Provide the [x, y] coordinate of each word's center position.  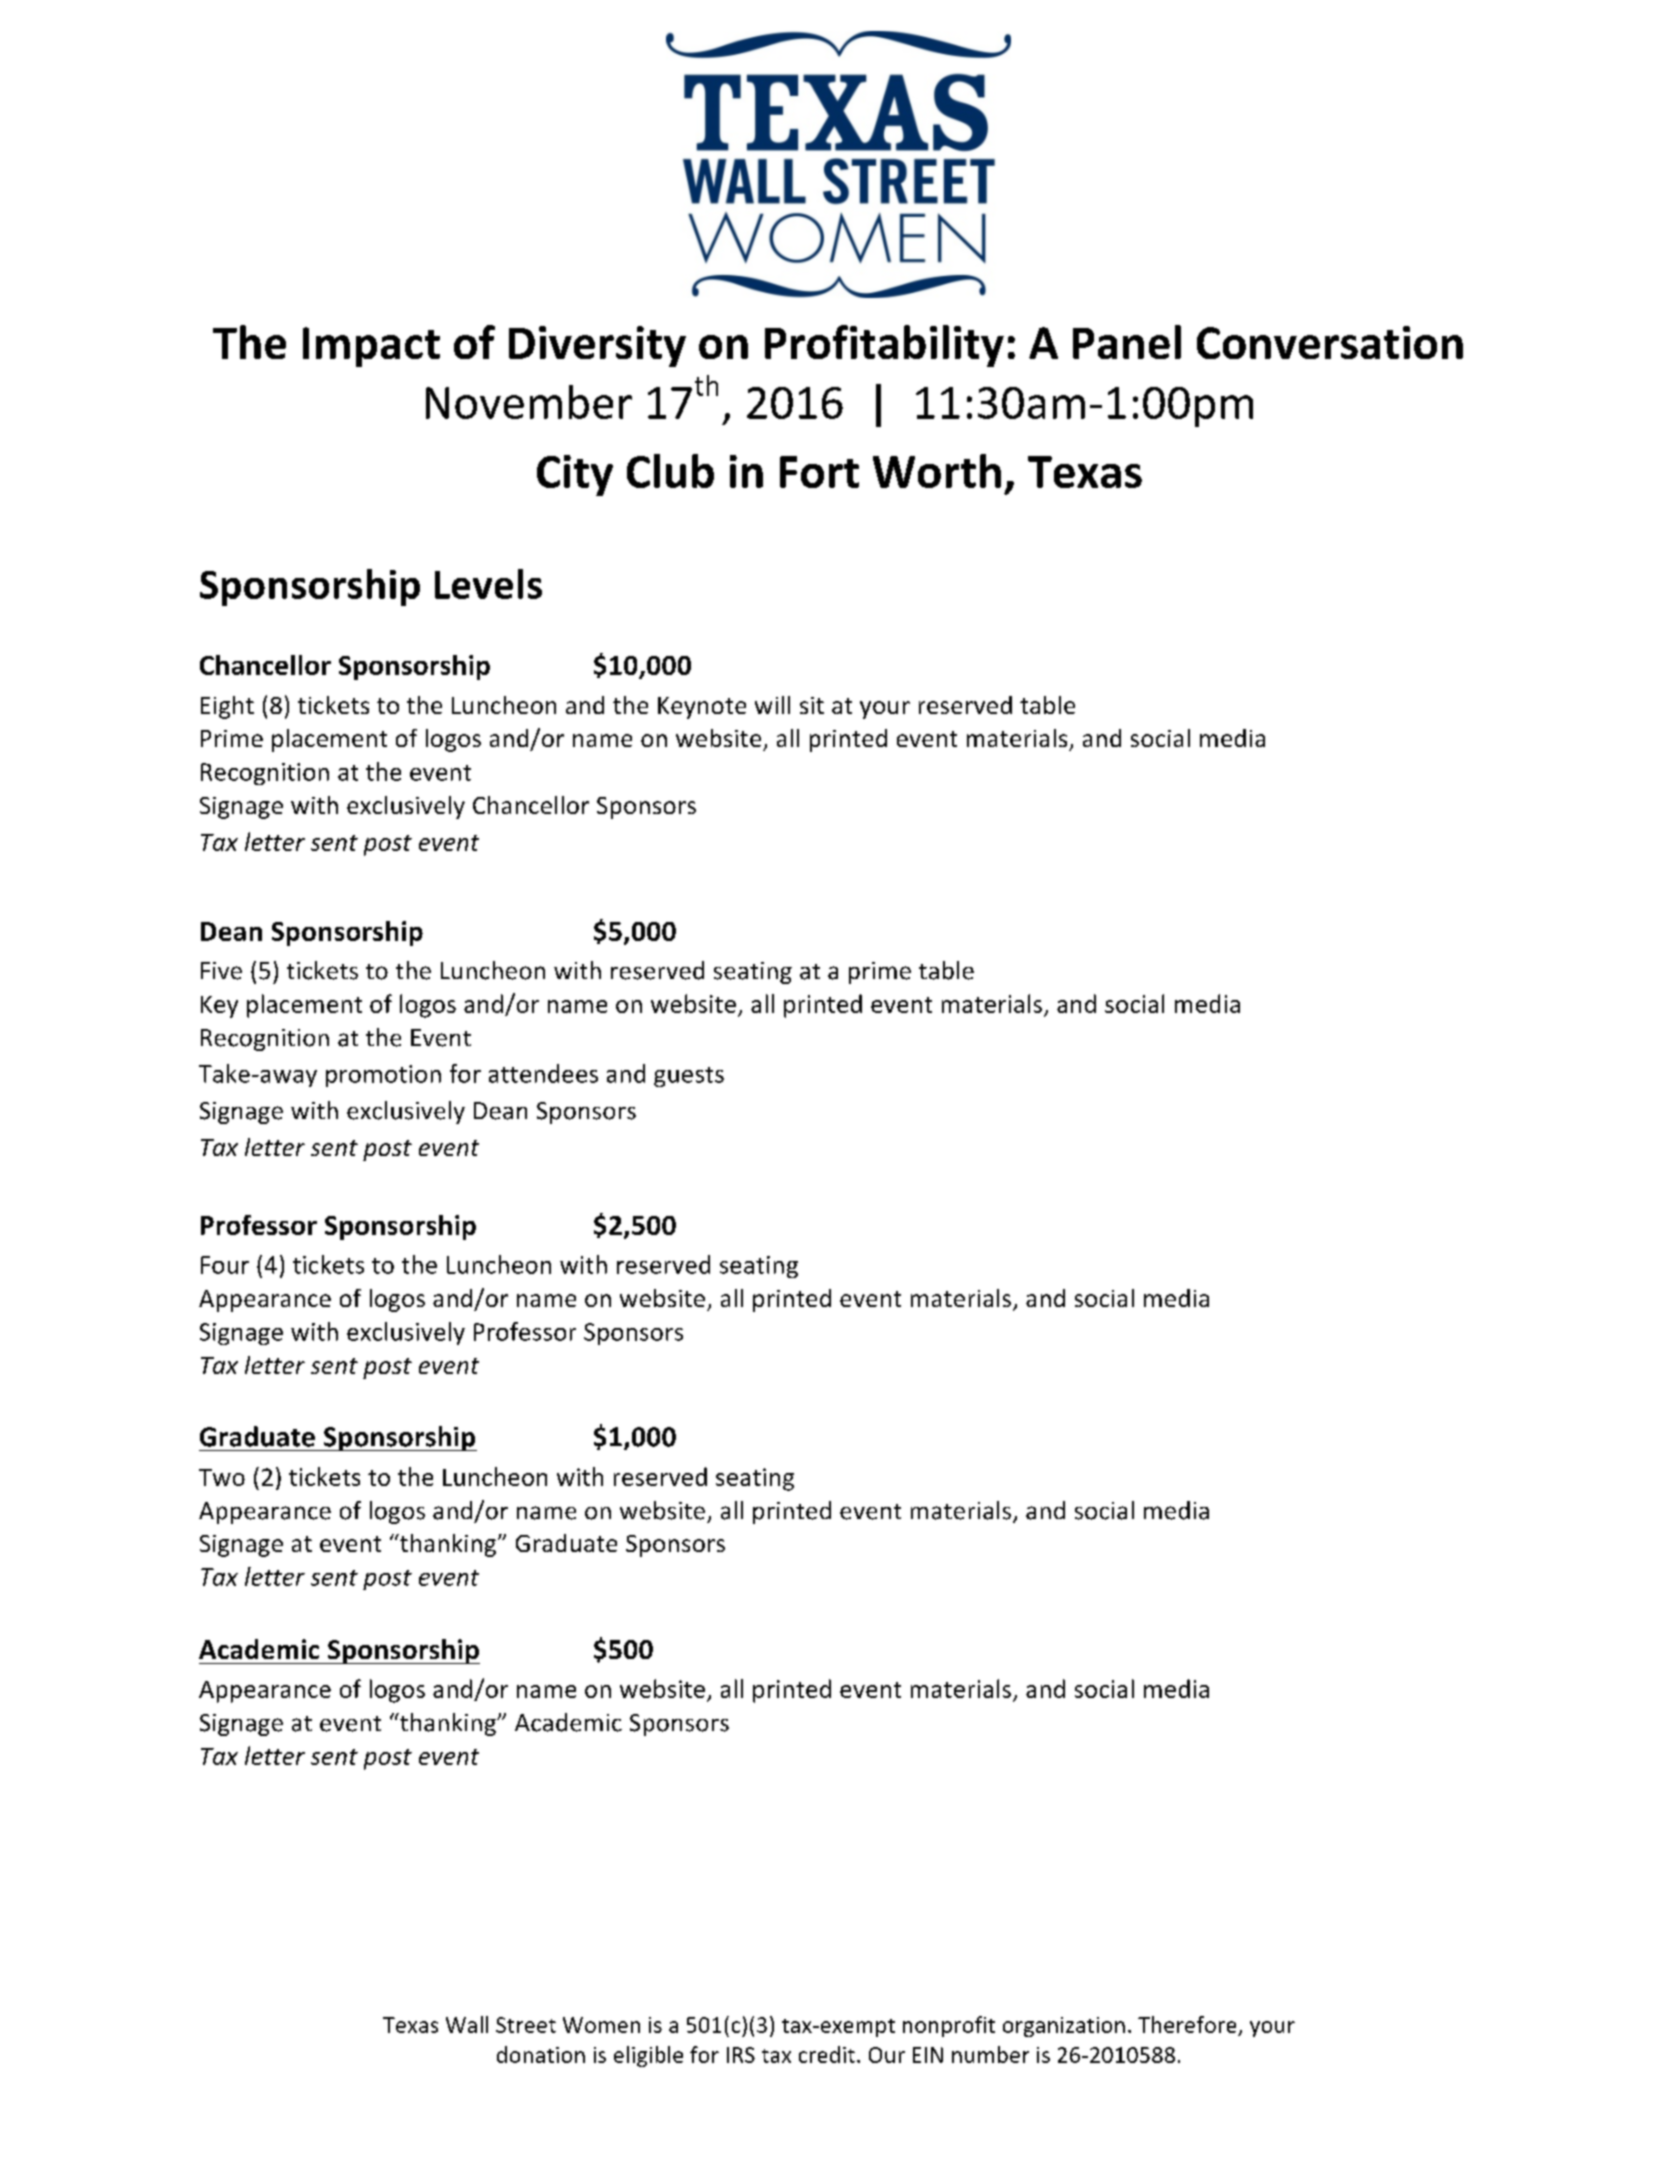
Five [221, 971]
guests [689, 1077]
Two [222, 1477]
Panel [1127, 342]
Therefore [1187, 2024]
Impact [371, 347]
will [772, 705]
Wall [467, 2024]
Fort [819, 472]
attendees [543, 1073]
